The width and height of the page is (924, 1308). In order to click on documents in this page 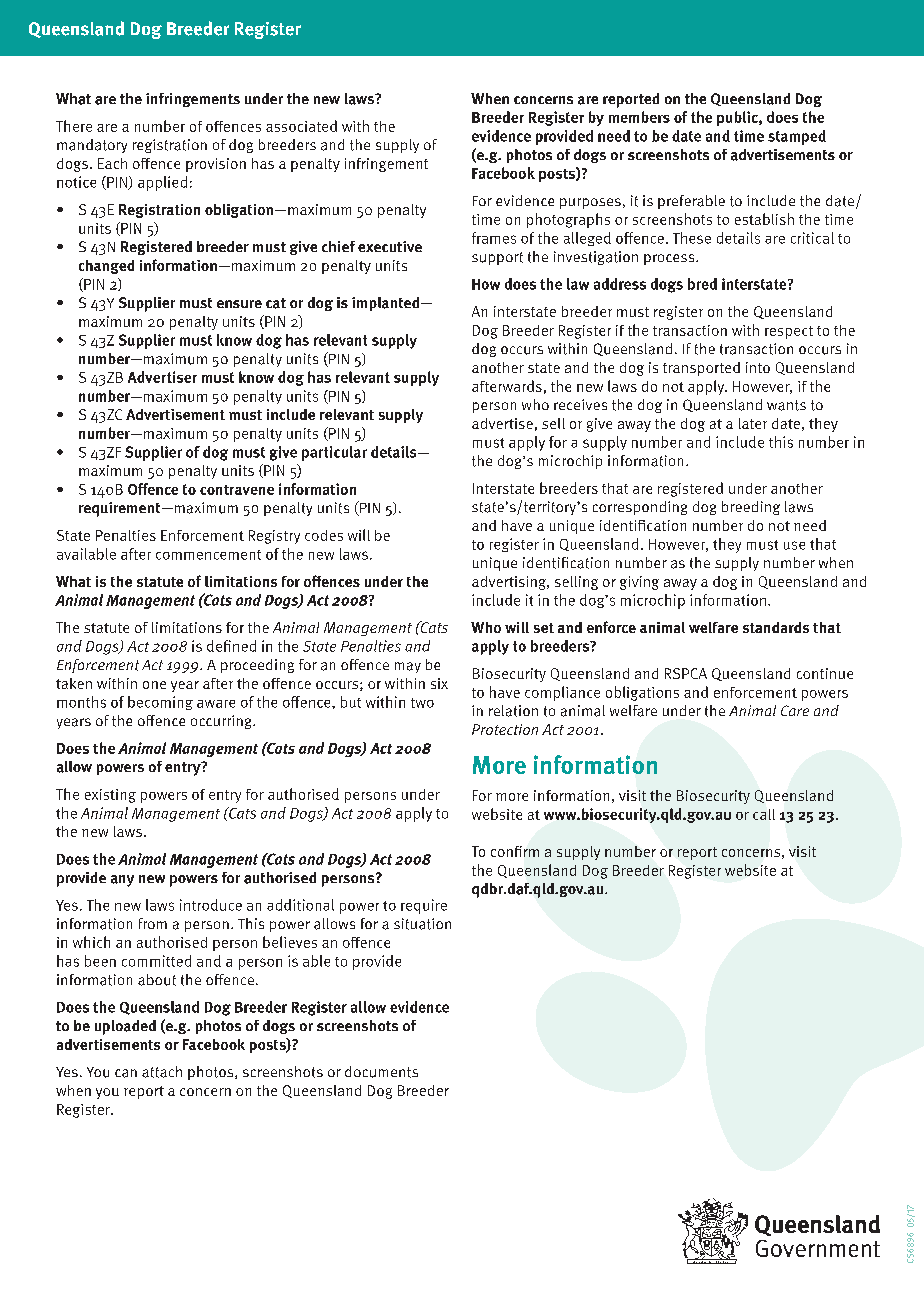, I will do `click(381, 1072)`.
